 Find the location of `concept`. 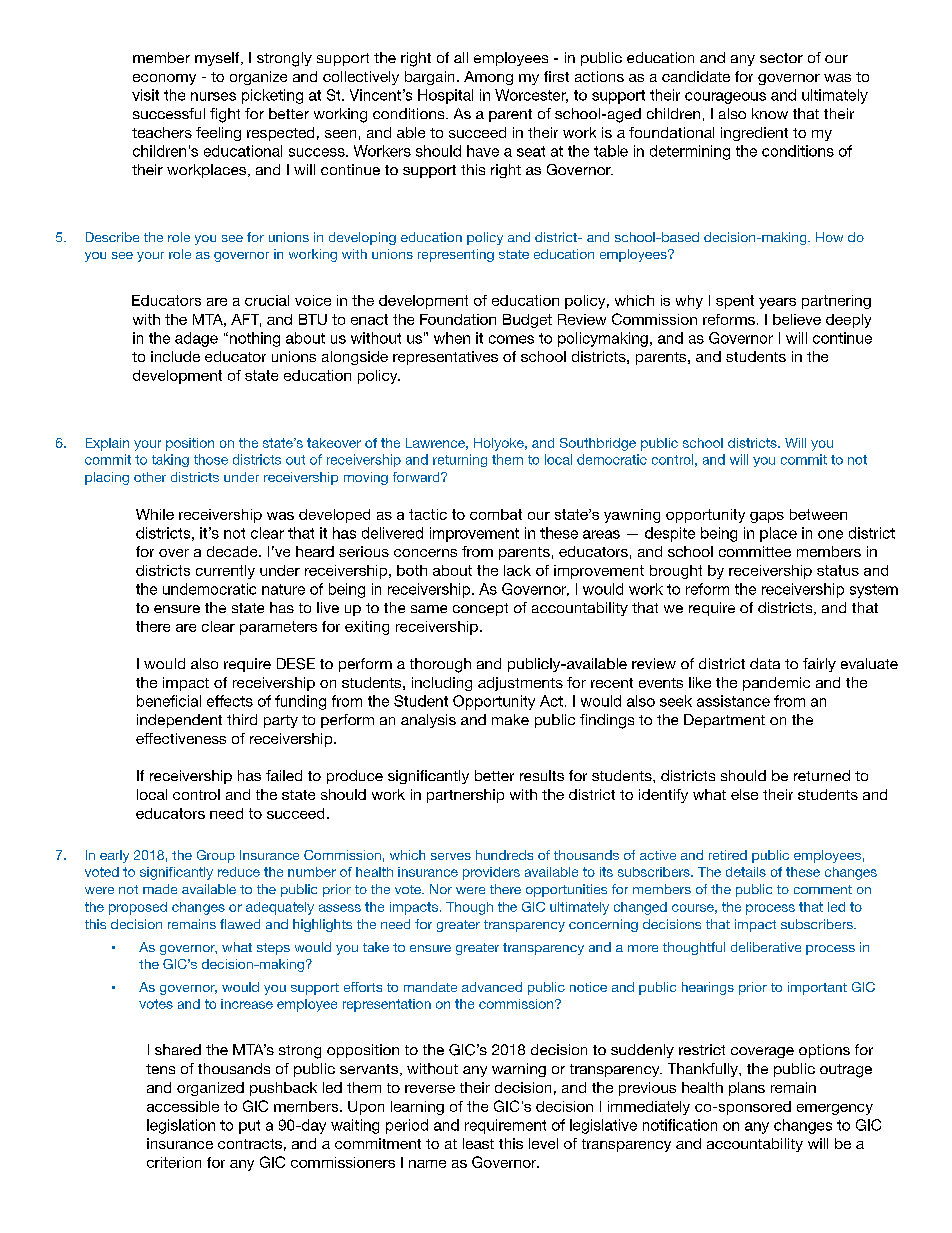

concept is located at coordinates (480, 609).
